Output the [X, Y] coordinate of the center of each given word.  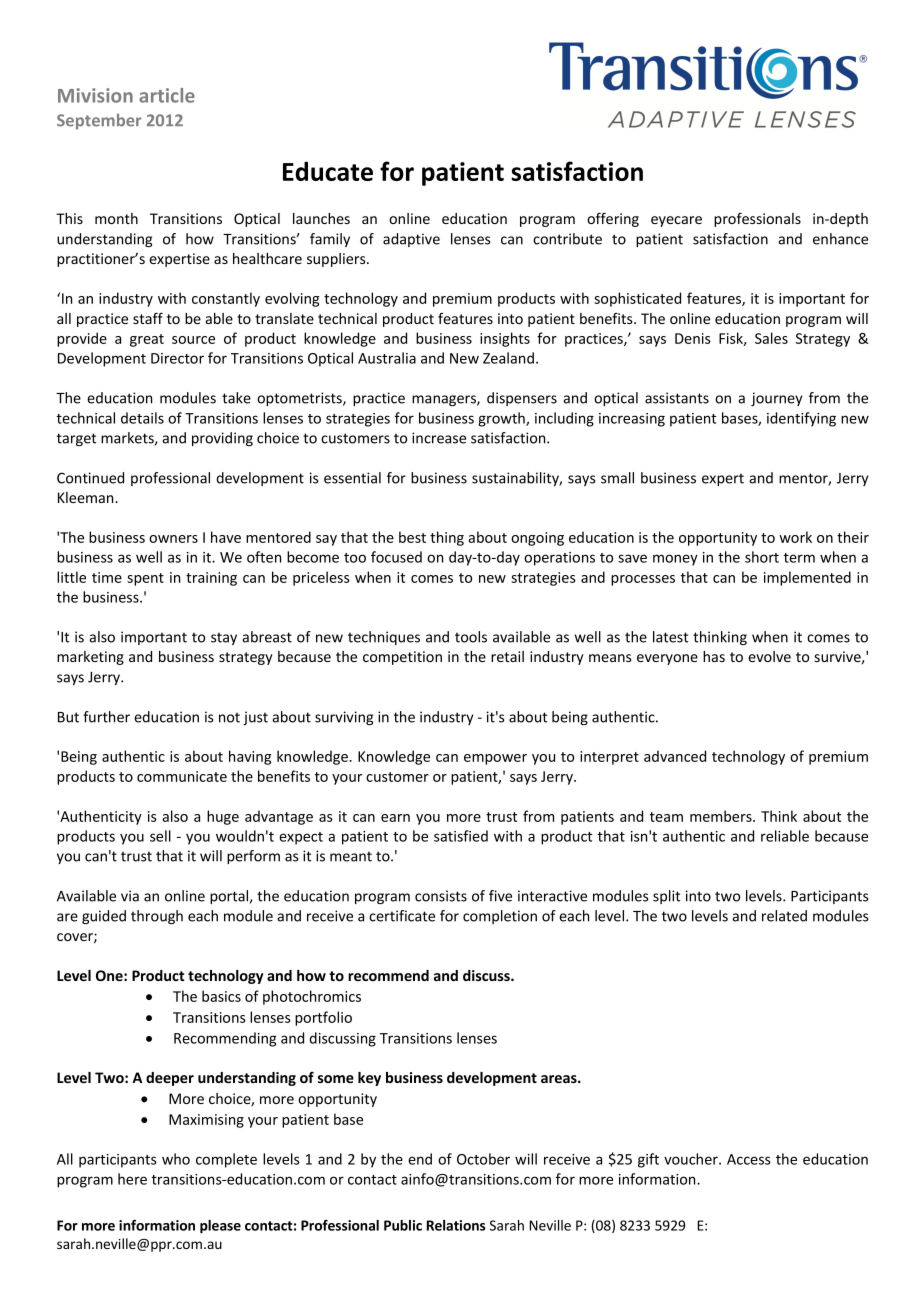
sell [160, 836]
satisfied [461, 836]
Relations [456, 1225]
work [795, 537]
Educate [328, 171]
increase [439, 438]
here [132, 1179]
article [167, 95]
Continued [90, 478]
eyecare [676, 221]
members [722, 816]
